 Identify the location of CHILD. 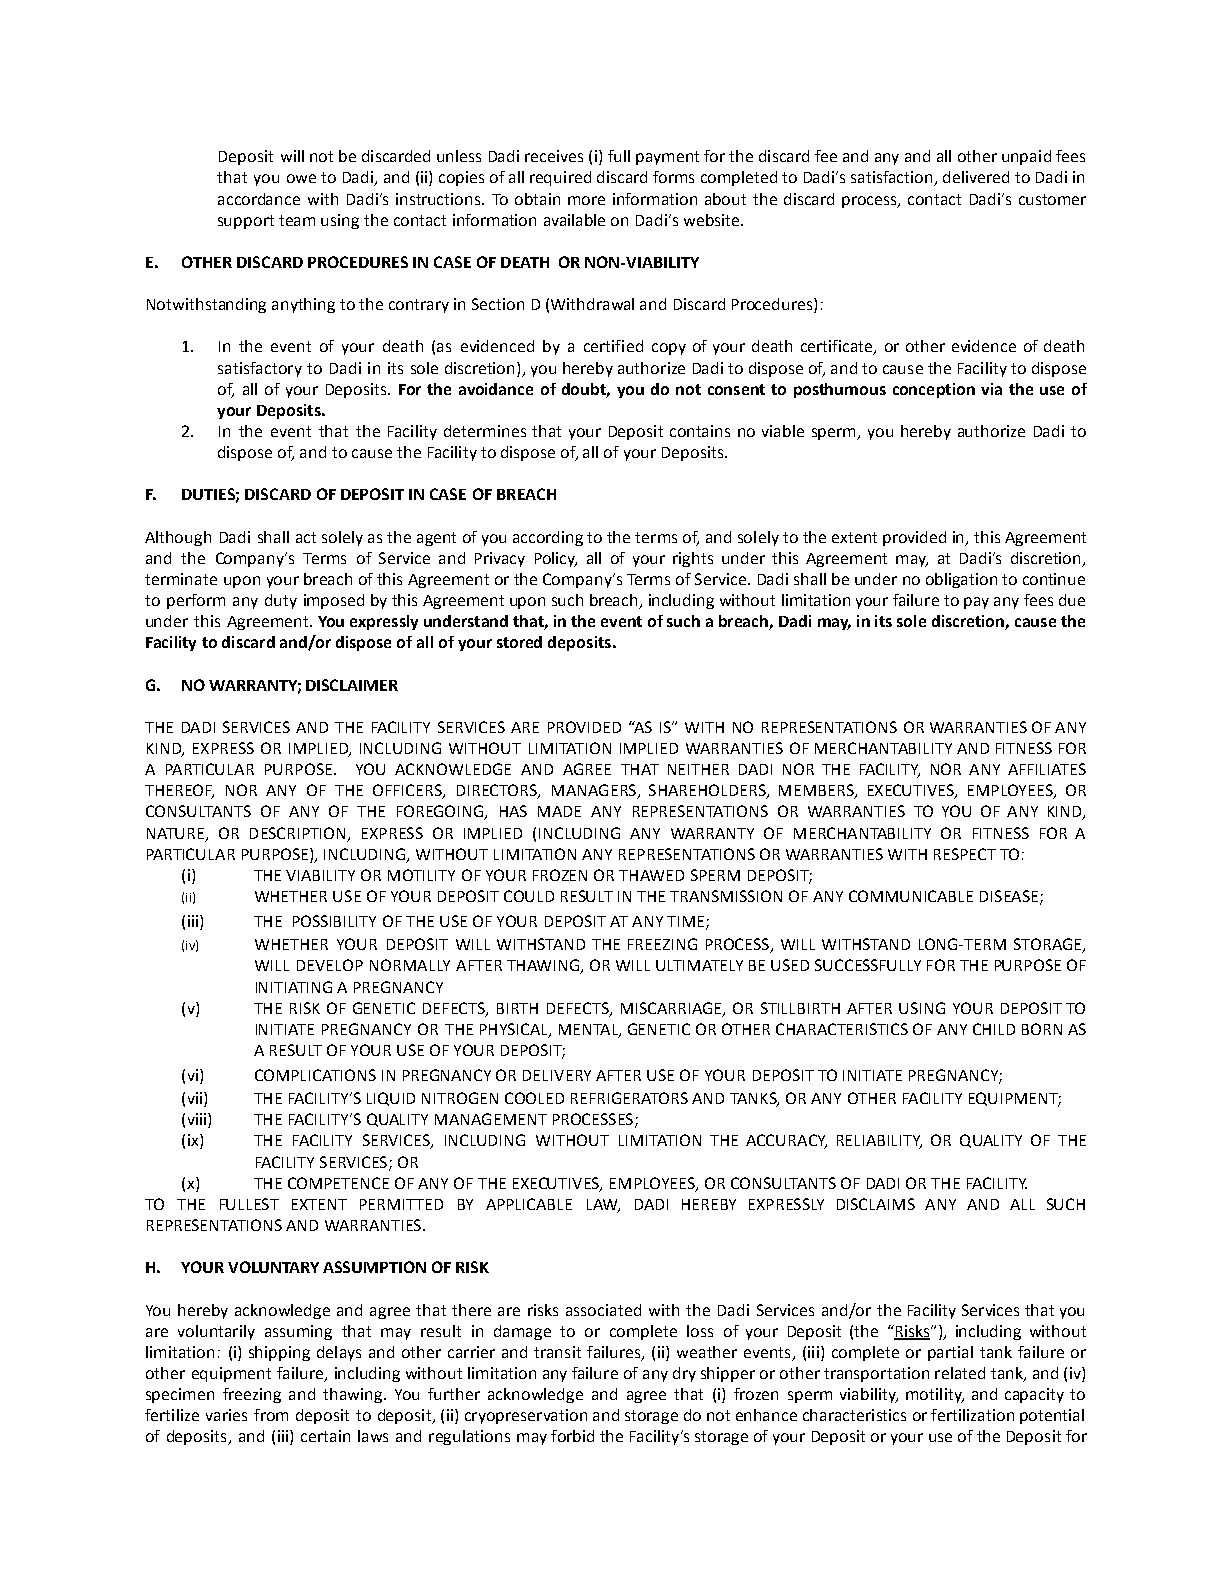
(994, 1029).
